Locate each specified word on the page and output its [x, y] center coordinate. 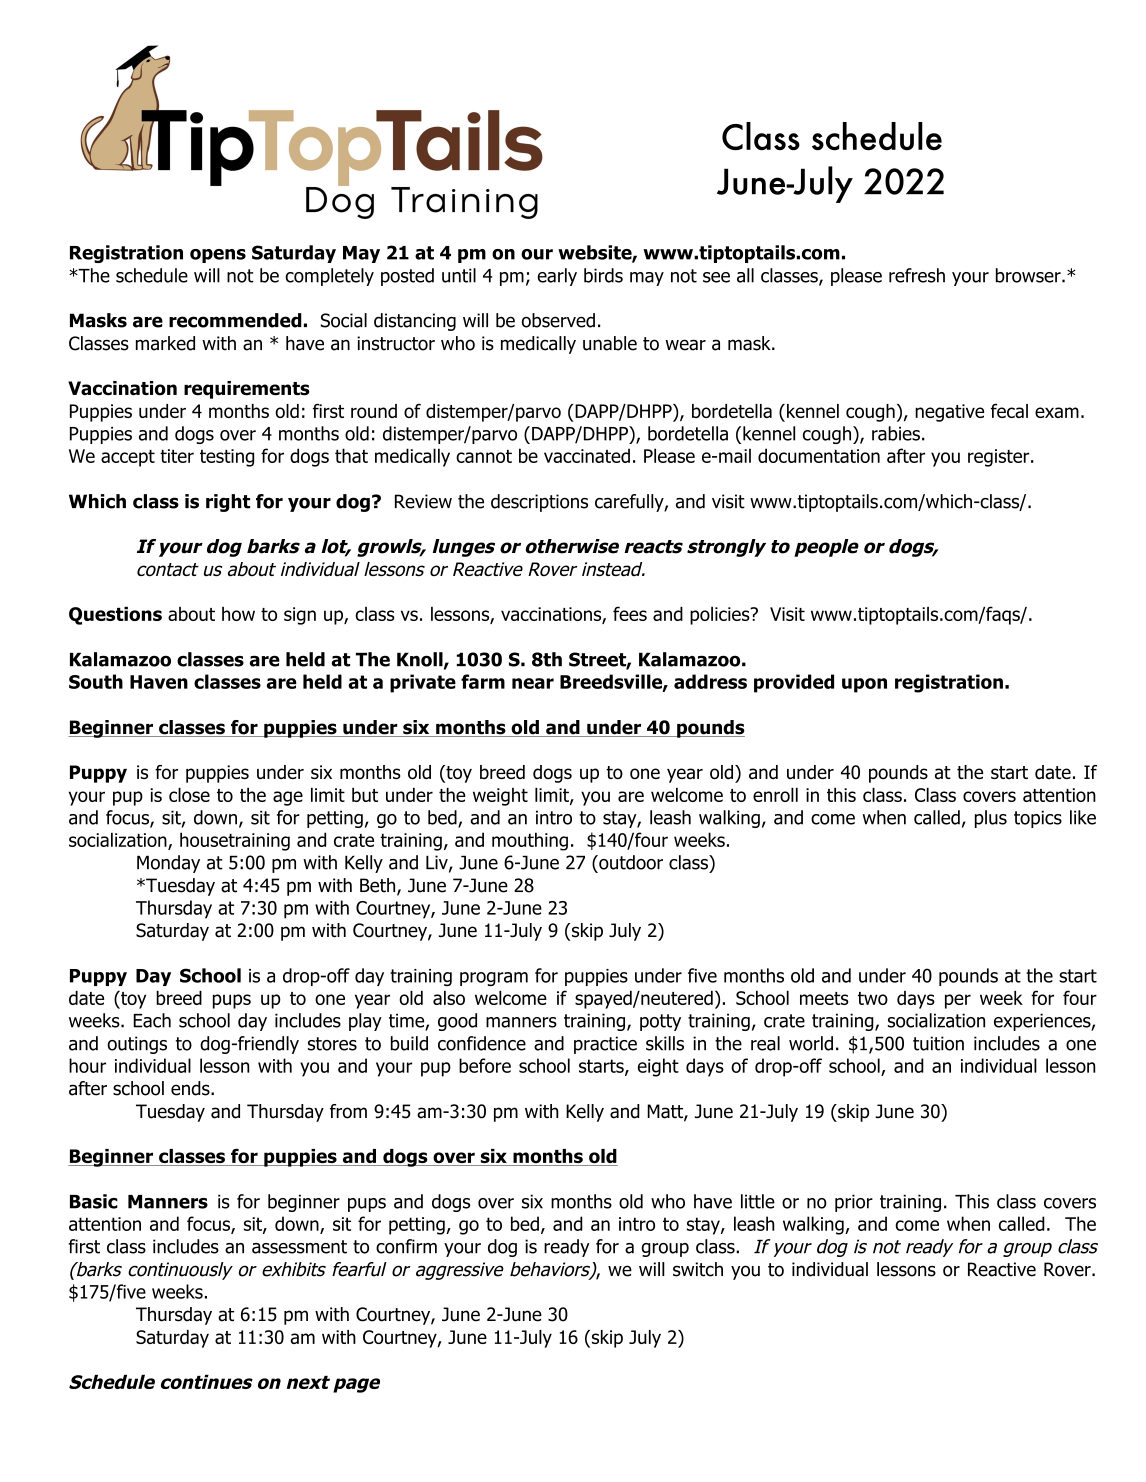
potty [660, 1022]
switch [698, 1269]
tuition [938, 1043]
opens [218, 256]
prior [854, 1203]
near [533, 683]
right [228, 503]
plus [991, 819]
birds [603, 275]
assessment [299, 1247]
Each [152, 1020]
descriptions [539, 503]
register [1000, 458]
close [189, 795]
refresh [917, 275]
